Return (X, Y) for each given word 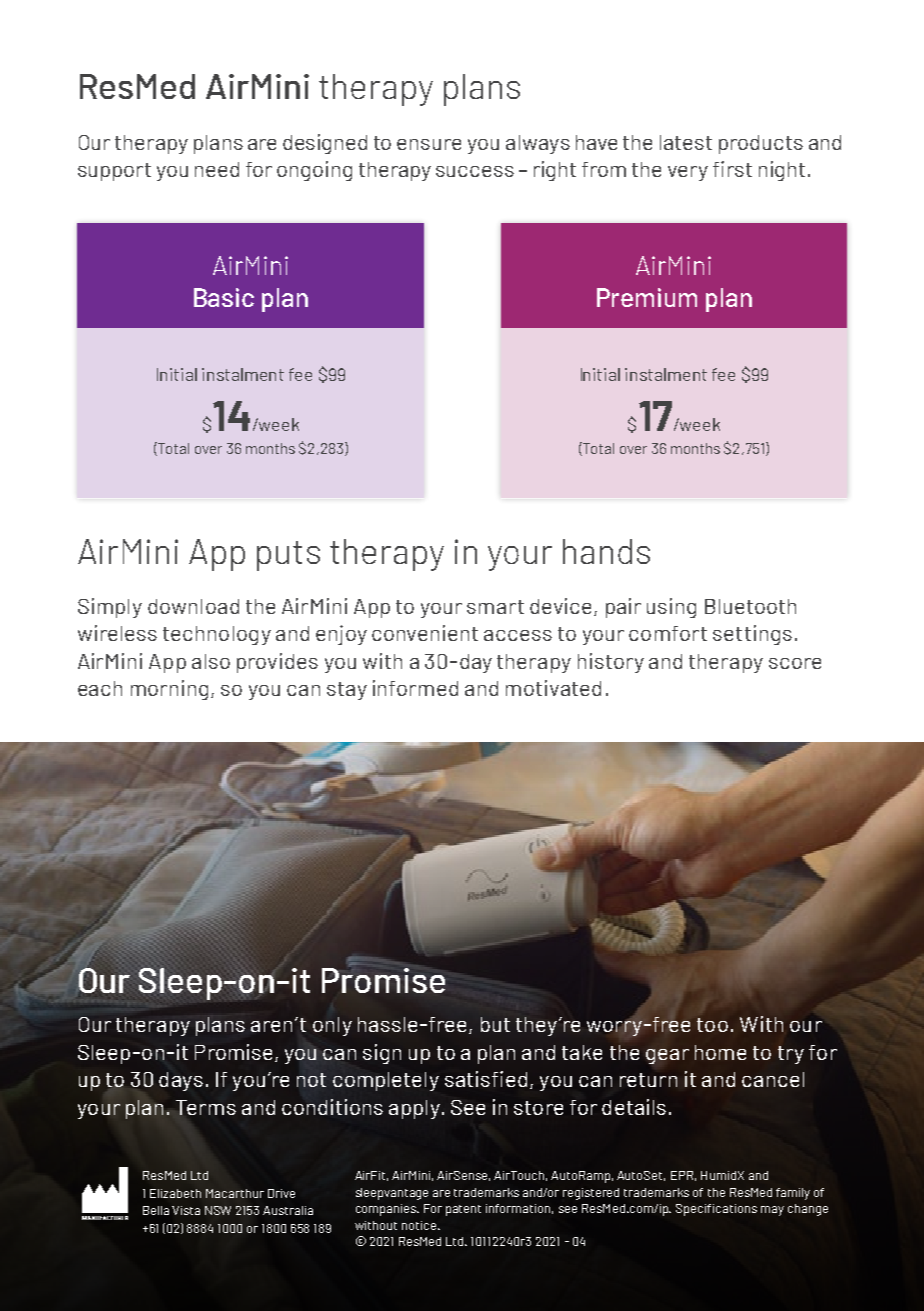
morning (169, 690)
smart (495, 607)
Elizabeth (175, 1193)
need (217, 169)
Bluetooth (750, 606)
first (732, 169)
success (475, 171)
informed (415, 688)
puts (288, 556)
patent (463, 1210)
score (795, 663)
